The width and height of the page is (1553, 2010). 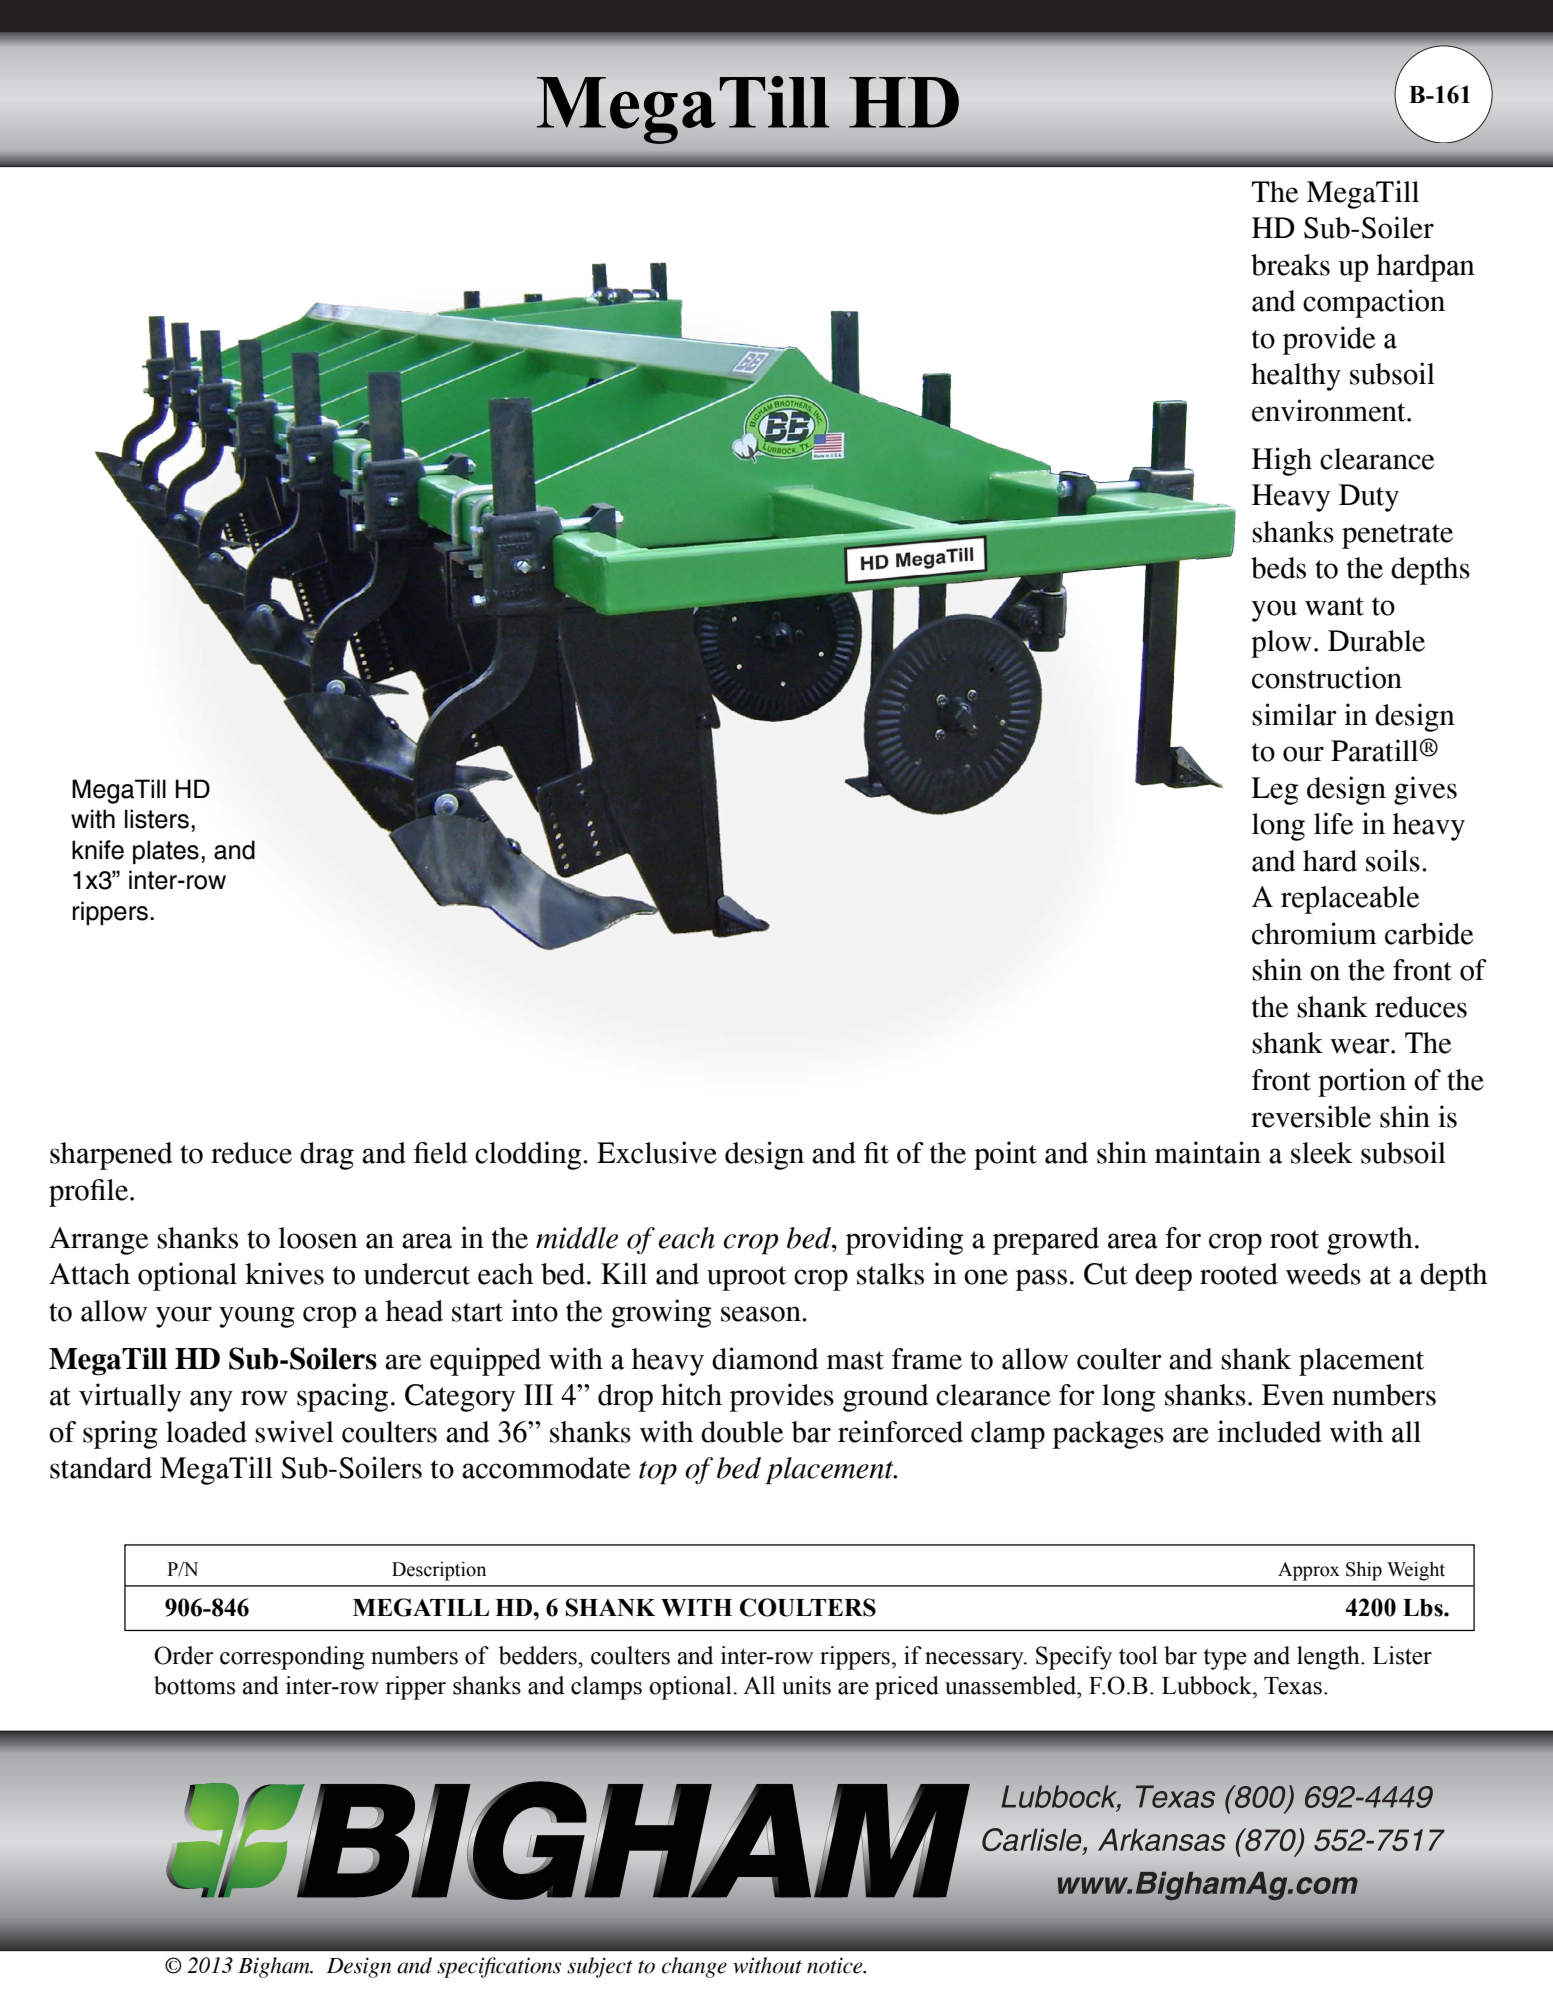 I want to click on plates, so click(x=166, y=852).
